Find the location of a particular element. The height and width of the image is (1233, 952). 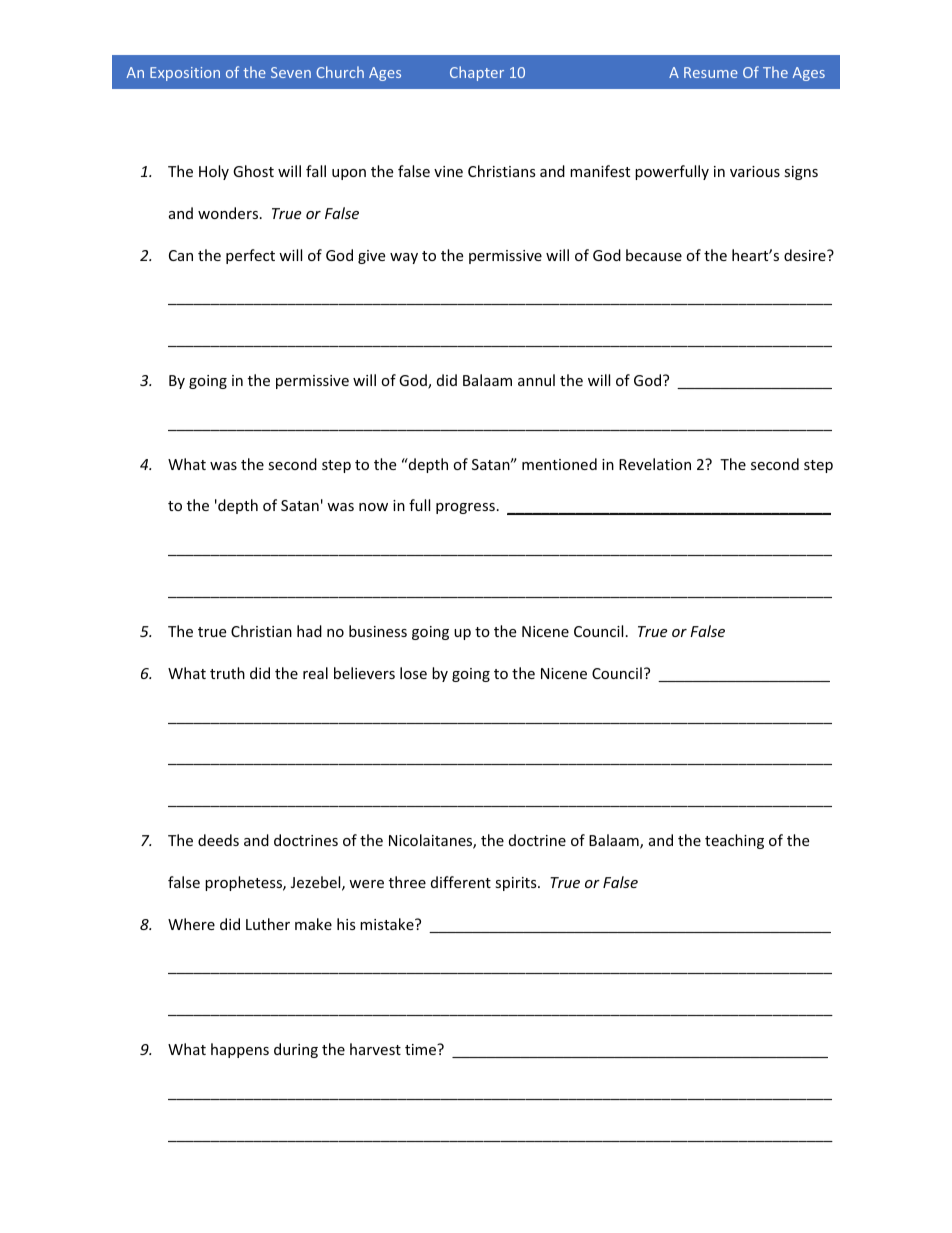

time is located at coordinates (422, 1049).
